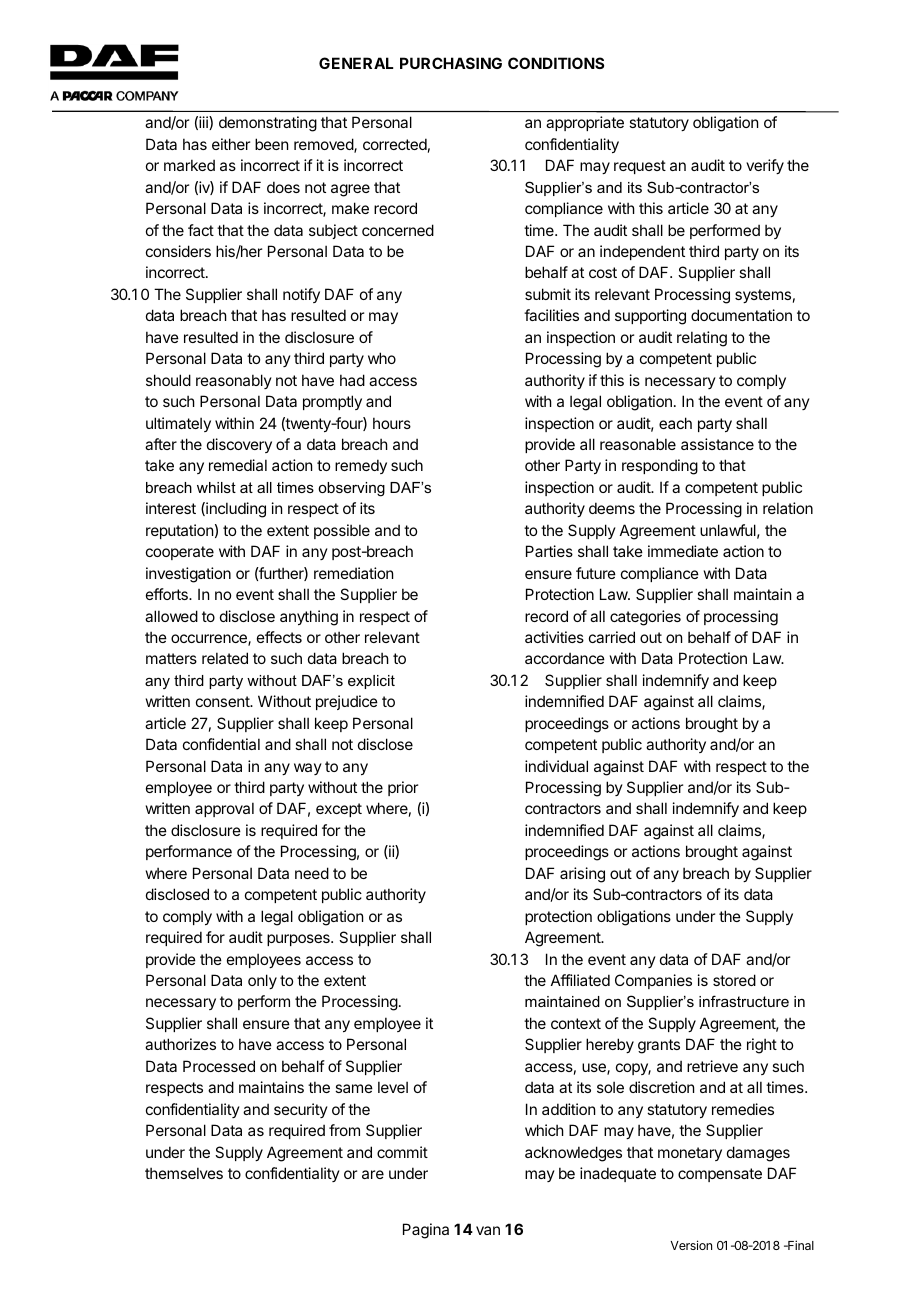 The height and width of the document is (1308, 924). What do you see at coordinates (549, 551) in the document?
I see `Parties` at bounding box center [549, 551].
